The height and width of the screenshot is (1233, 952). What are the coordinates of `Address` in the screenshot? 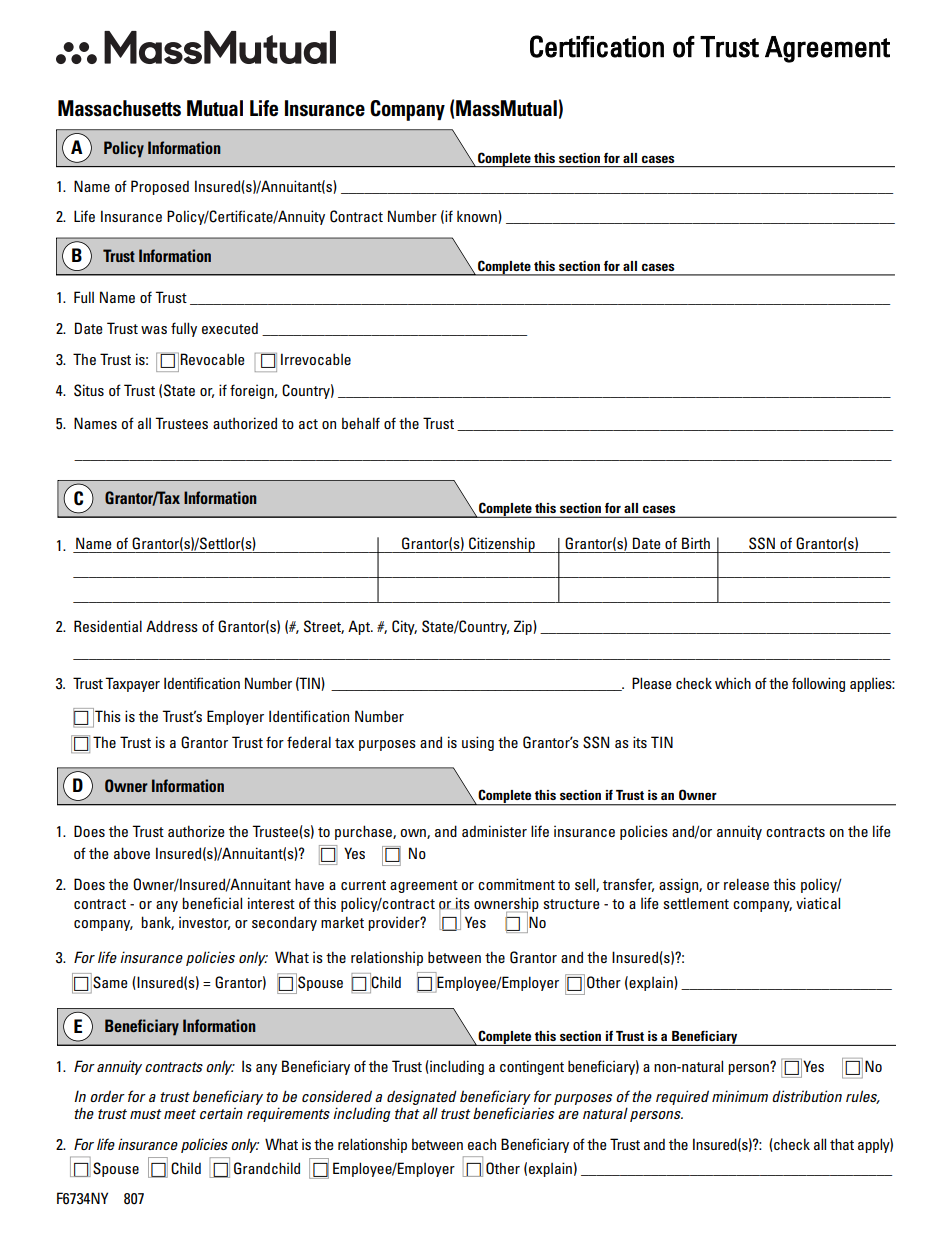 It's located at (172, 626).
